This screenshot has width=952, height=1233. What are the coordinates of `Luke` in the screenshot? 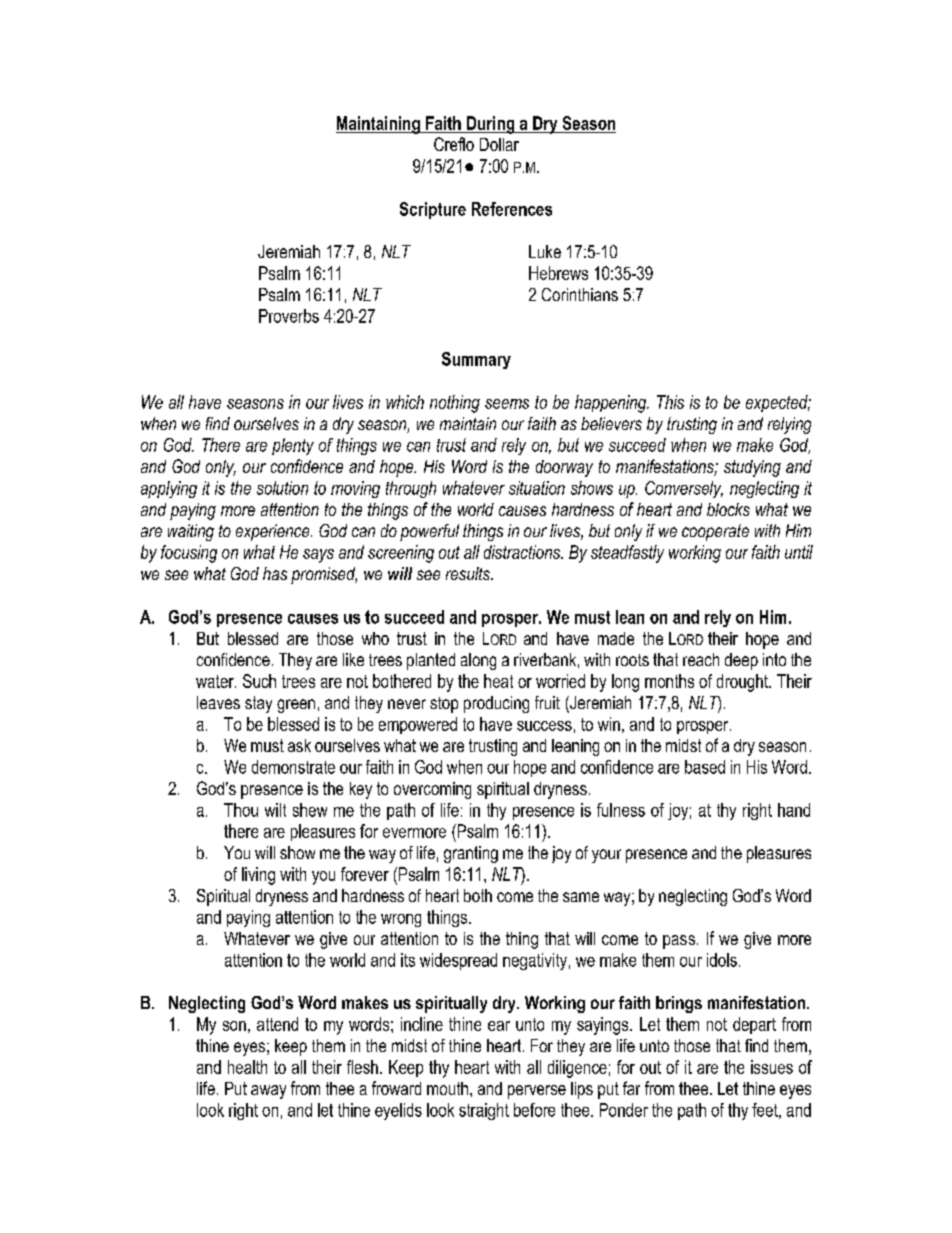 It's located at (545, 251).
